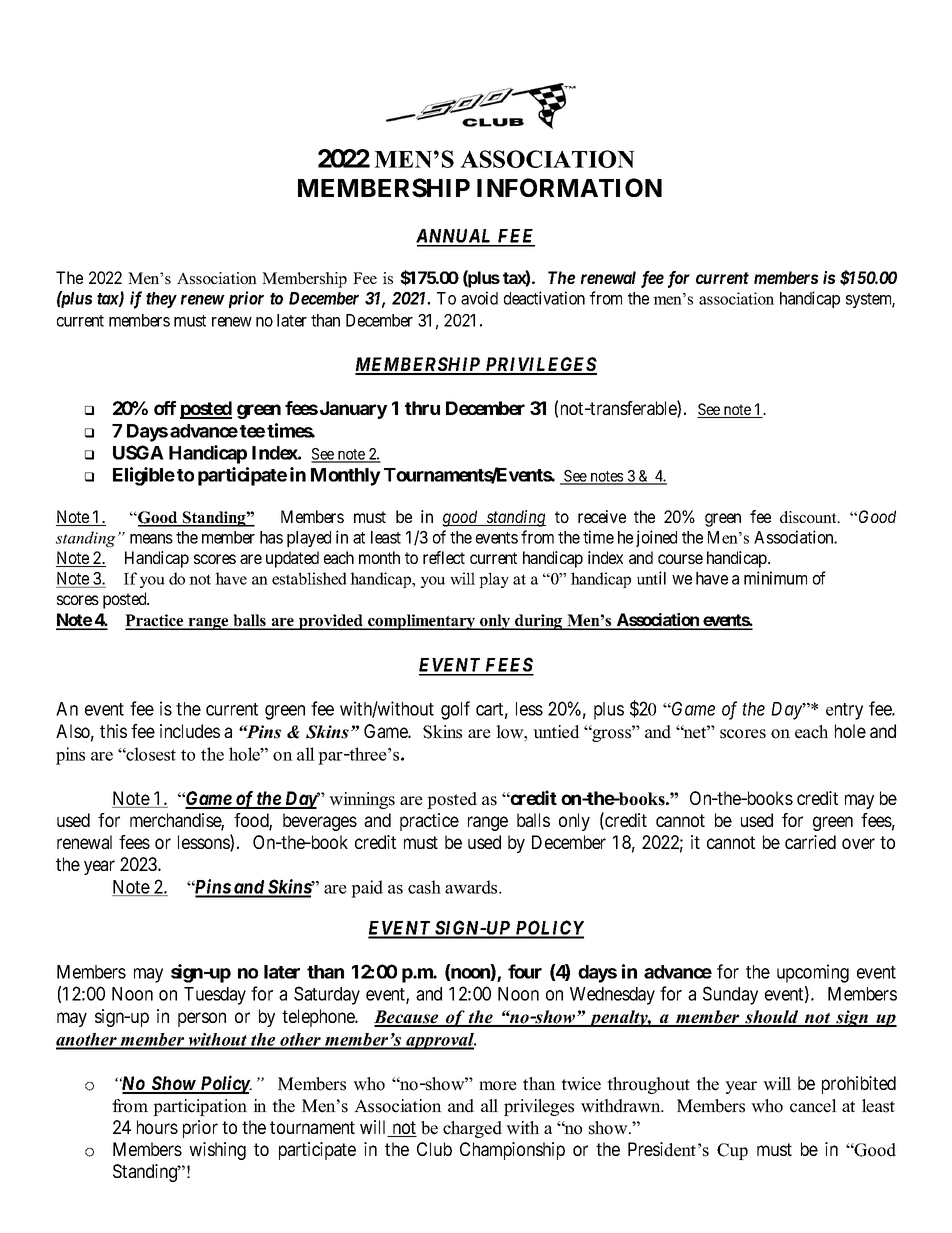 Image resolution: width=952 pixels, height=1233 pixels. I want to click on they, so click(161, 300).
